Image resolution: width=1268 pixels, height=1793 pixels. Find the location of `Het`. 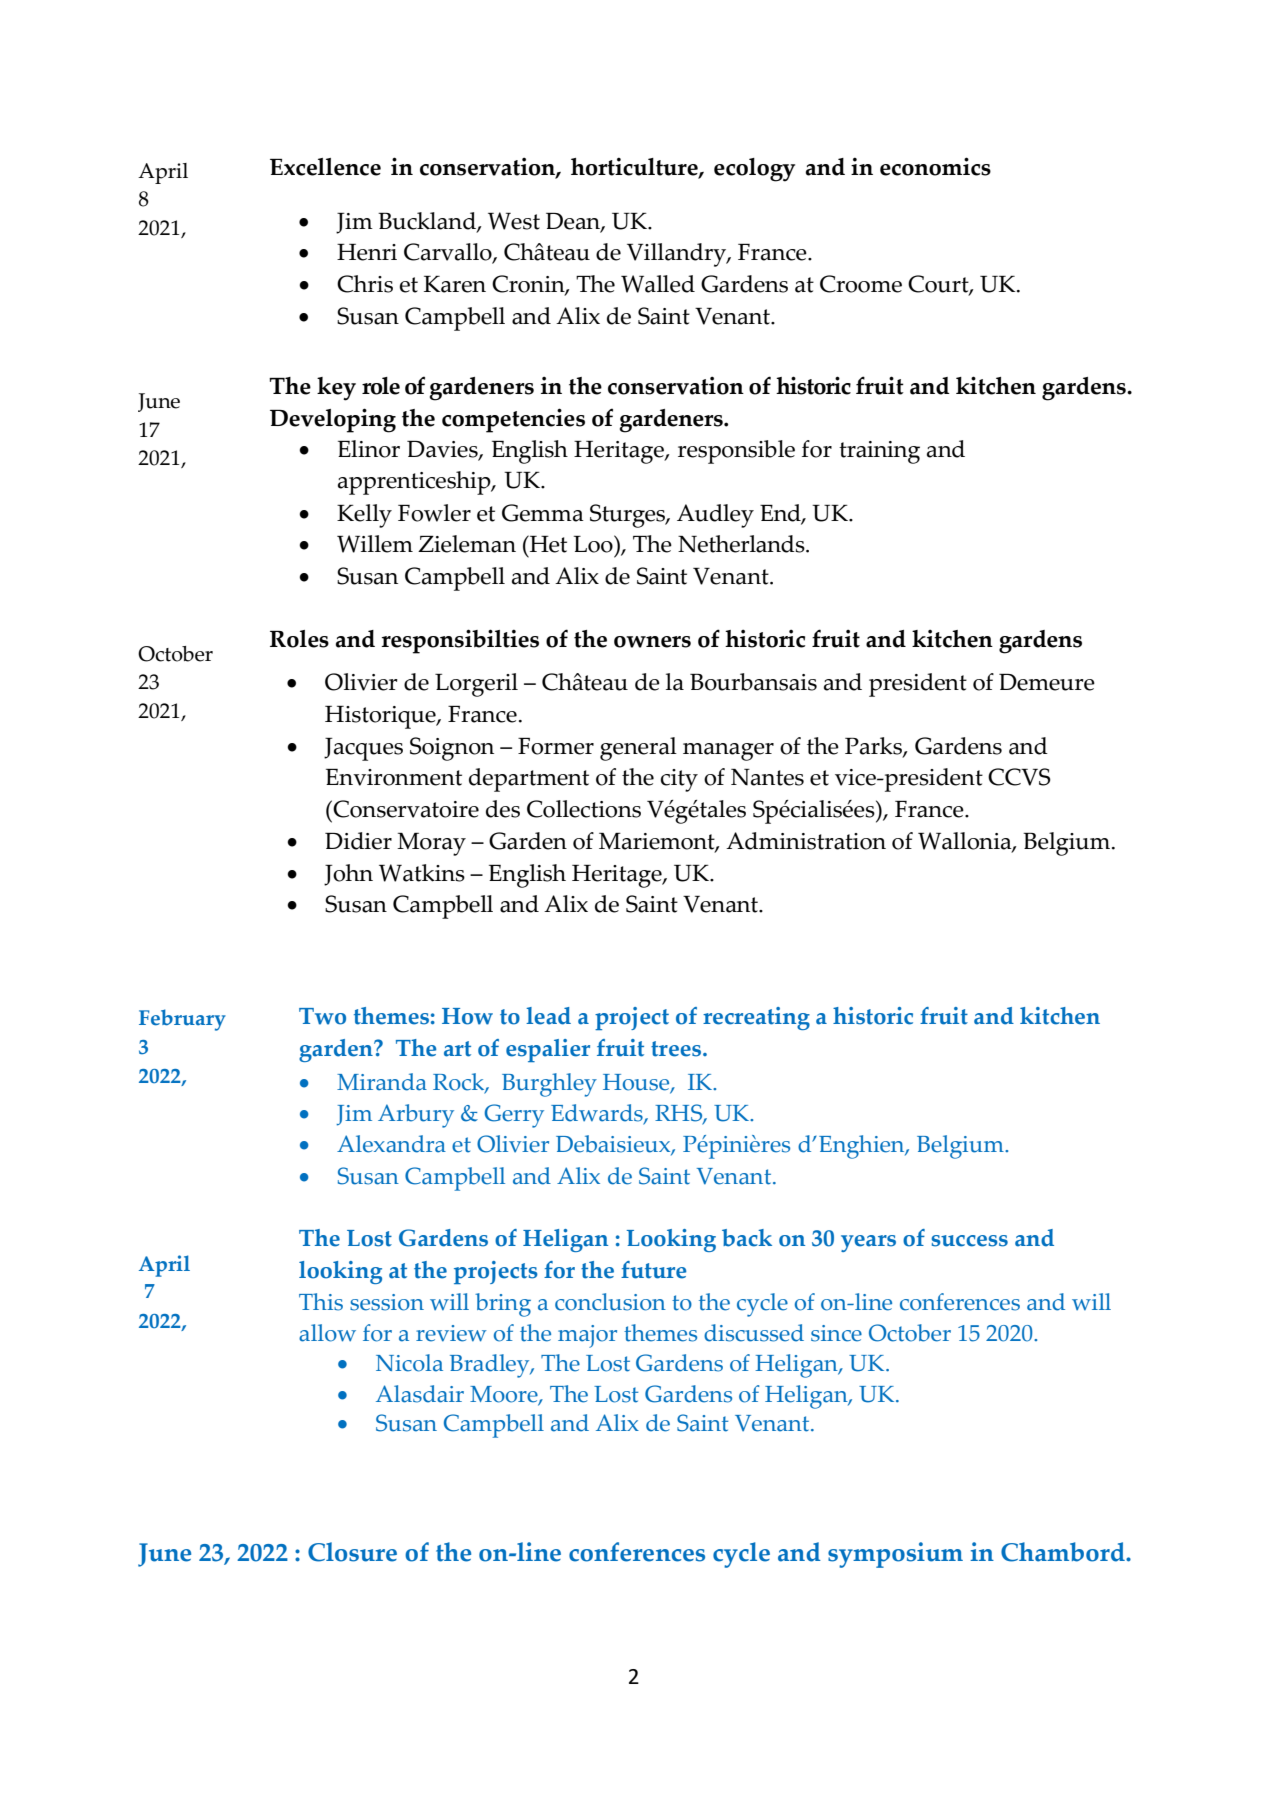

Het is located at coordinates (547, 544).
